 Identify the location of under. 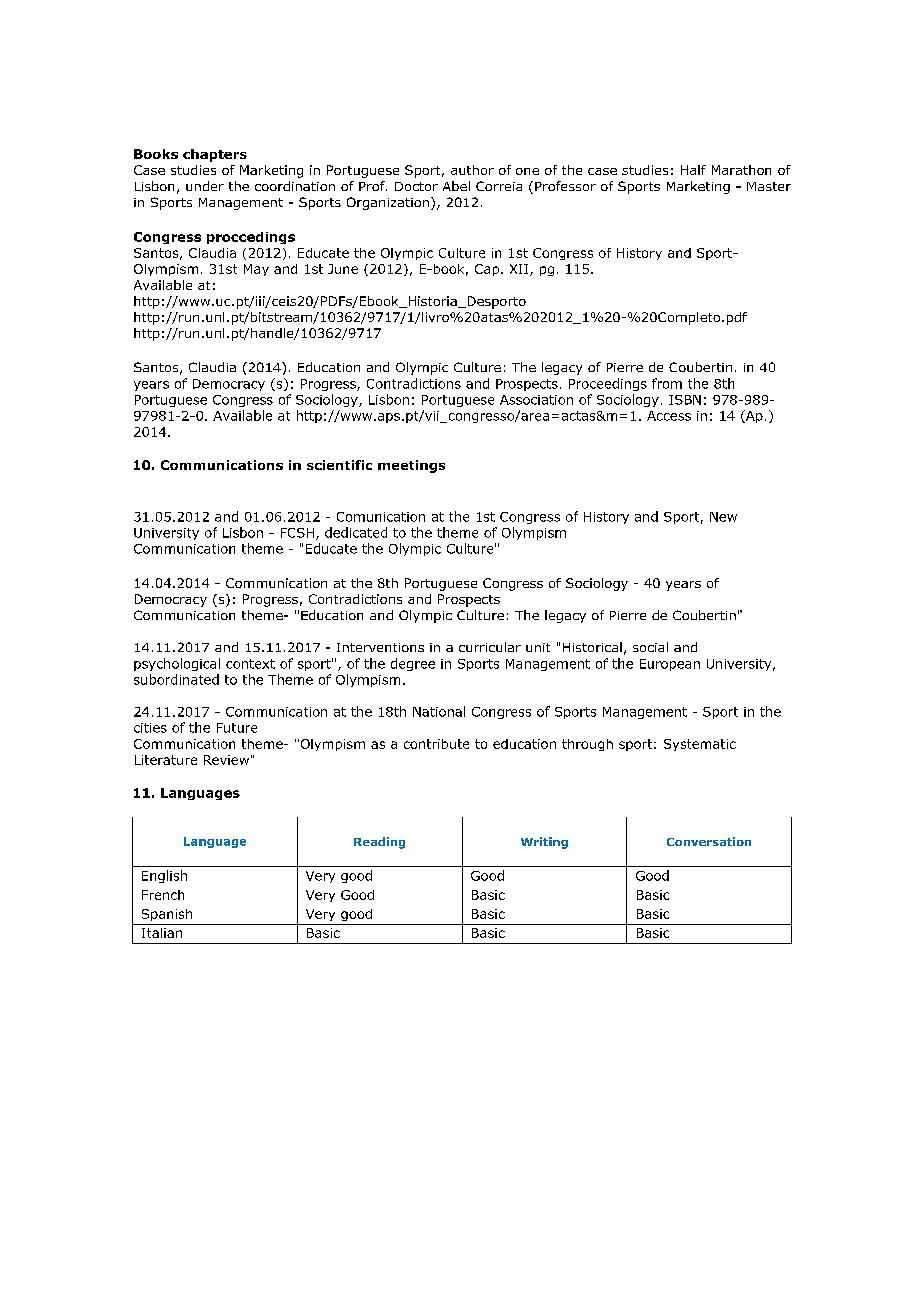
(205, 186).
